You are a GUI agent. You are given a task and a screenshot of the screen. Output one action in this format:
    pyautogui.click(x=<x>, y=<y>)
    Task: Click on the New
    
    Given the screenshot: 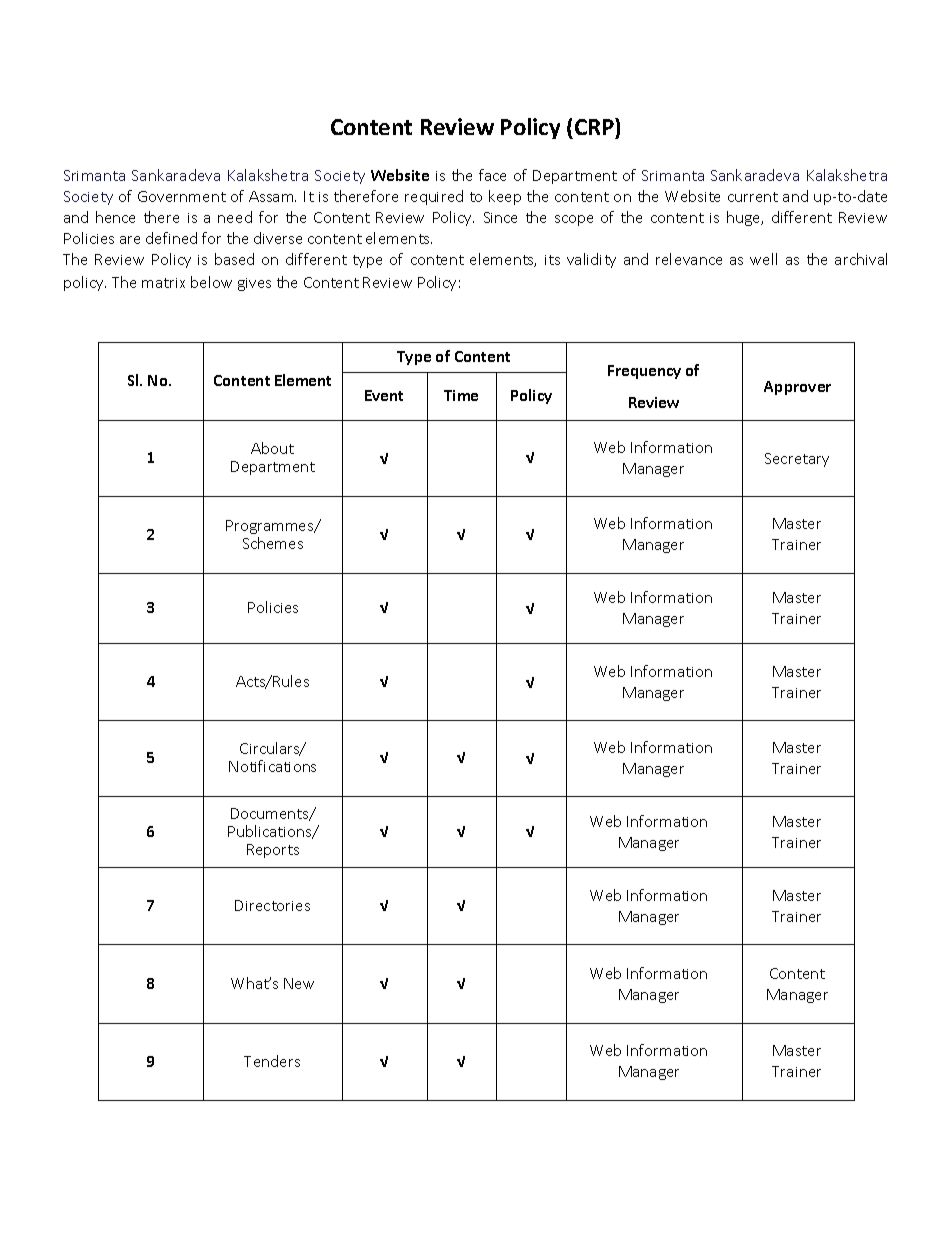 What is the action you would take?
    pyautogui.click(x=299, y=983)
